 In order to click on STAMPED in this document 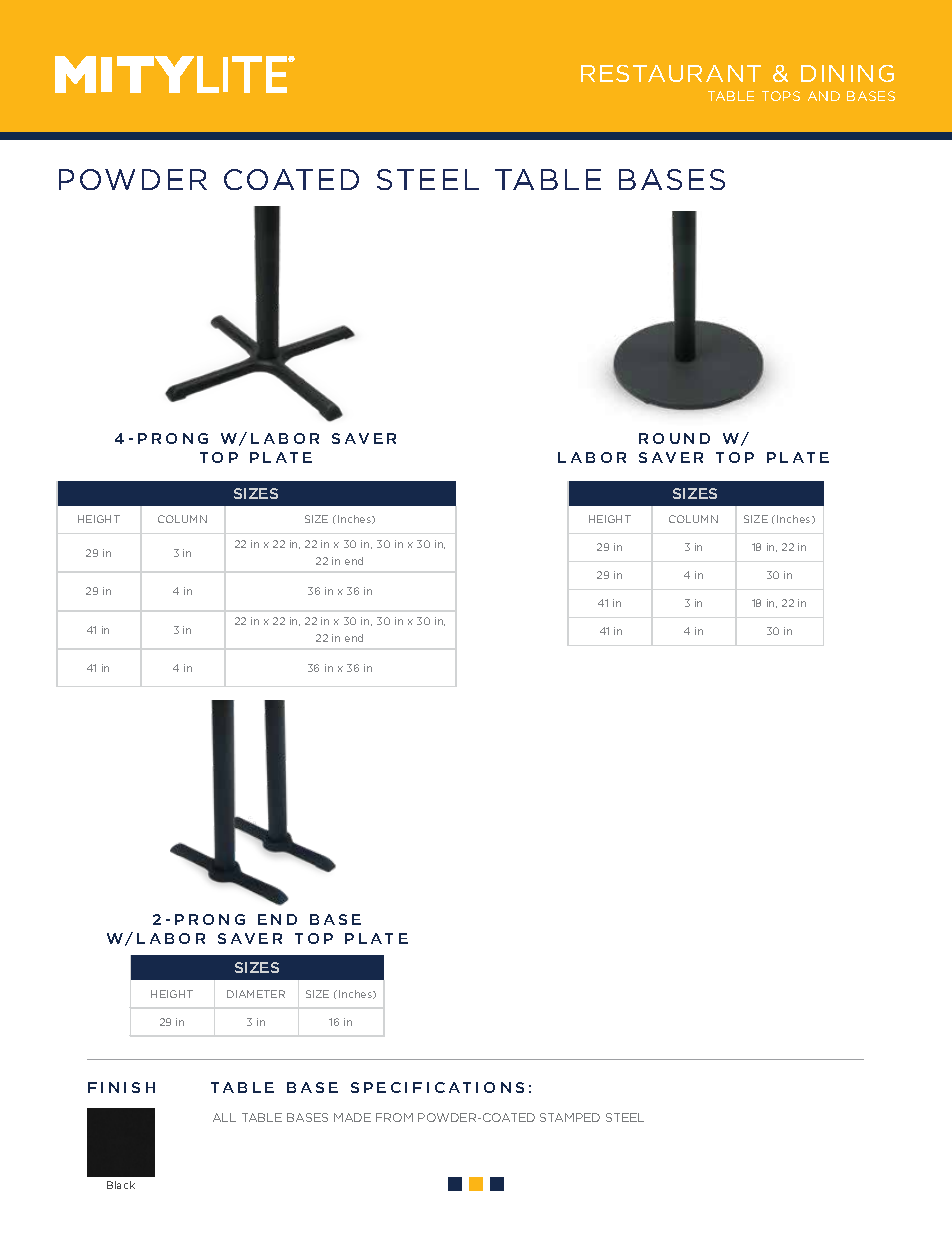, I will do `click(570, 1117)`.
